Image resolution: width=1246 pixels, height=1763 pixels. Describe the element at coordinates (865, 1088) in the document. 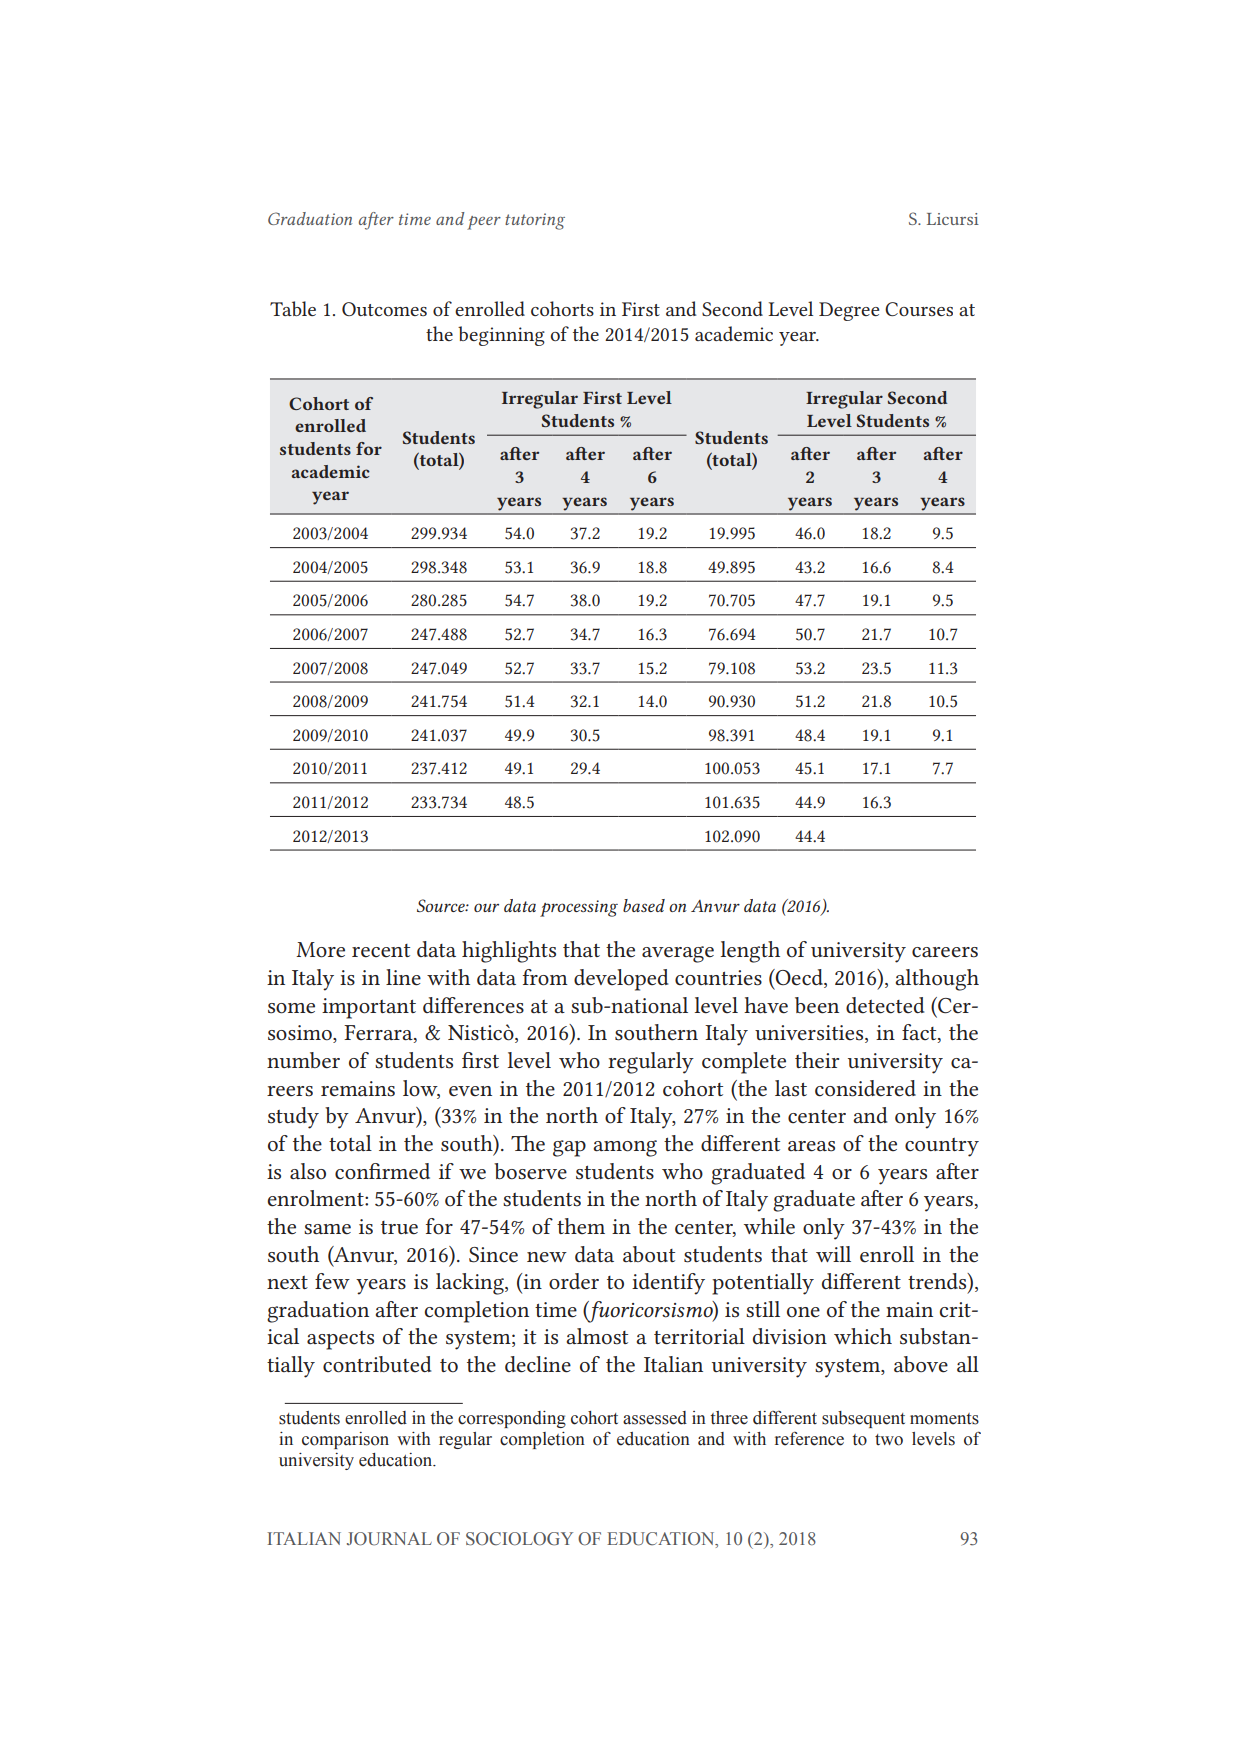

I see `considered` at that location.
